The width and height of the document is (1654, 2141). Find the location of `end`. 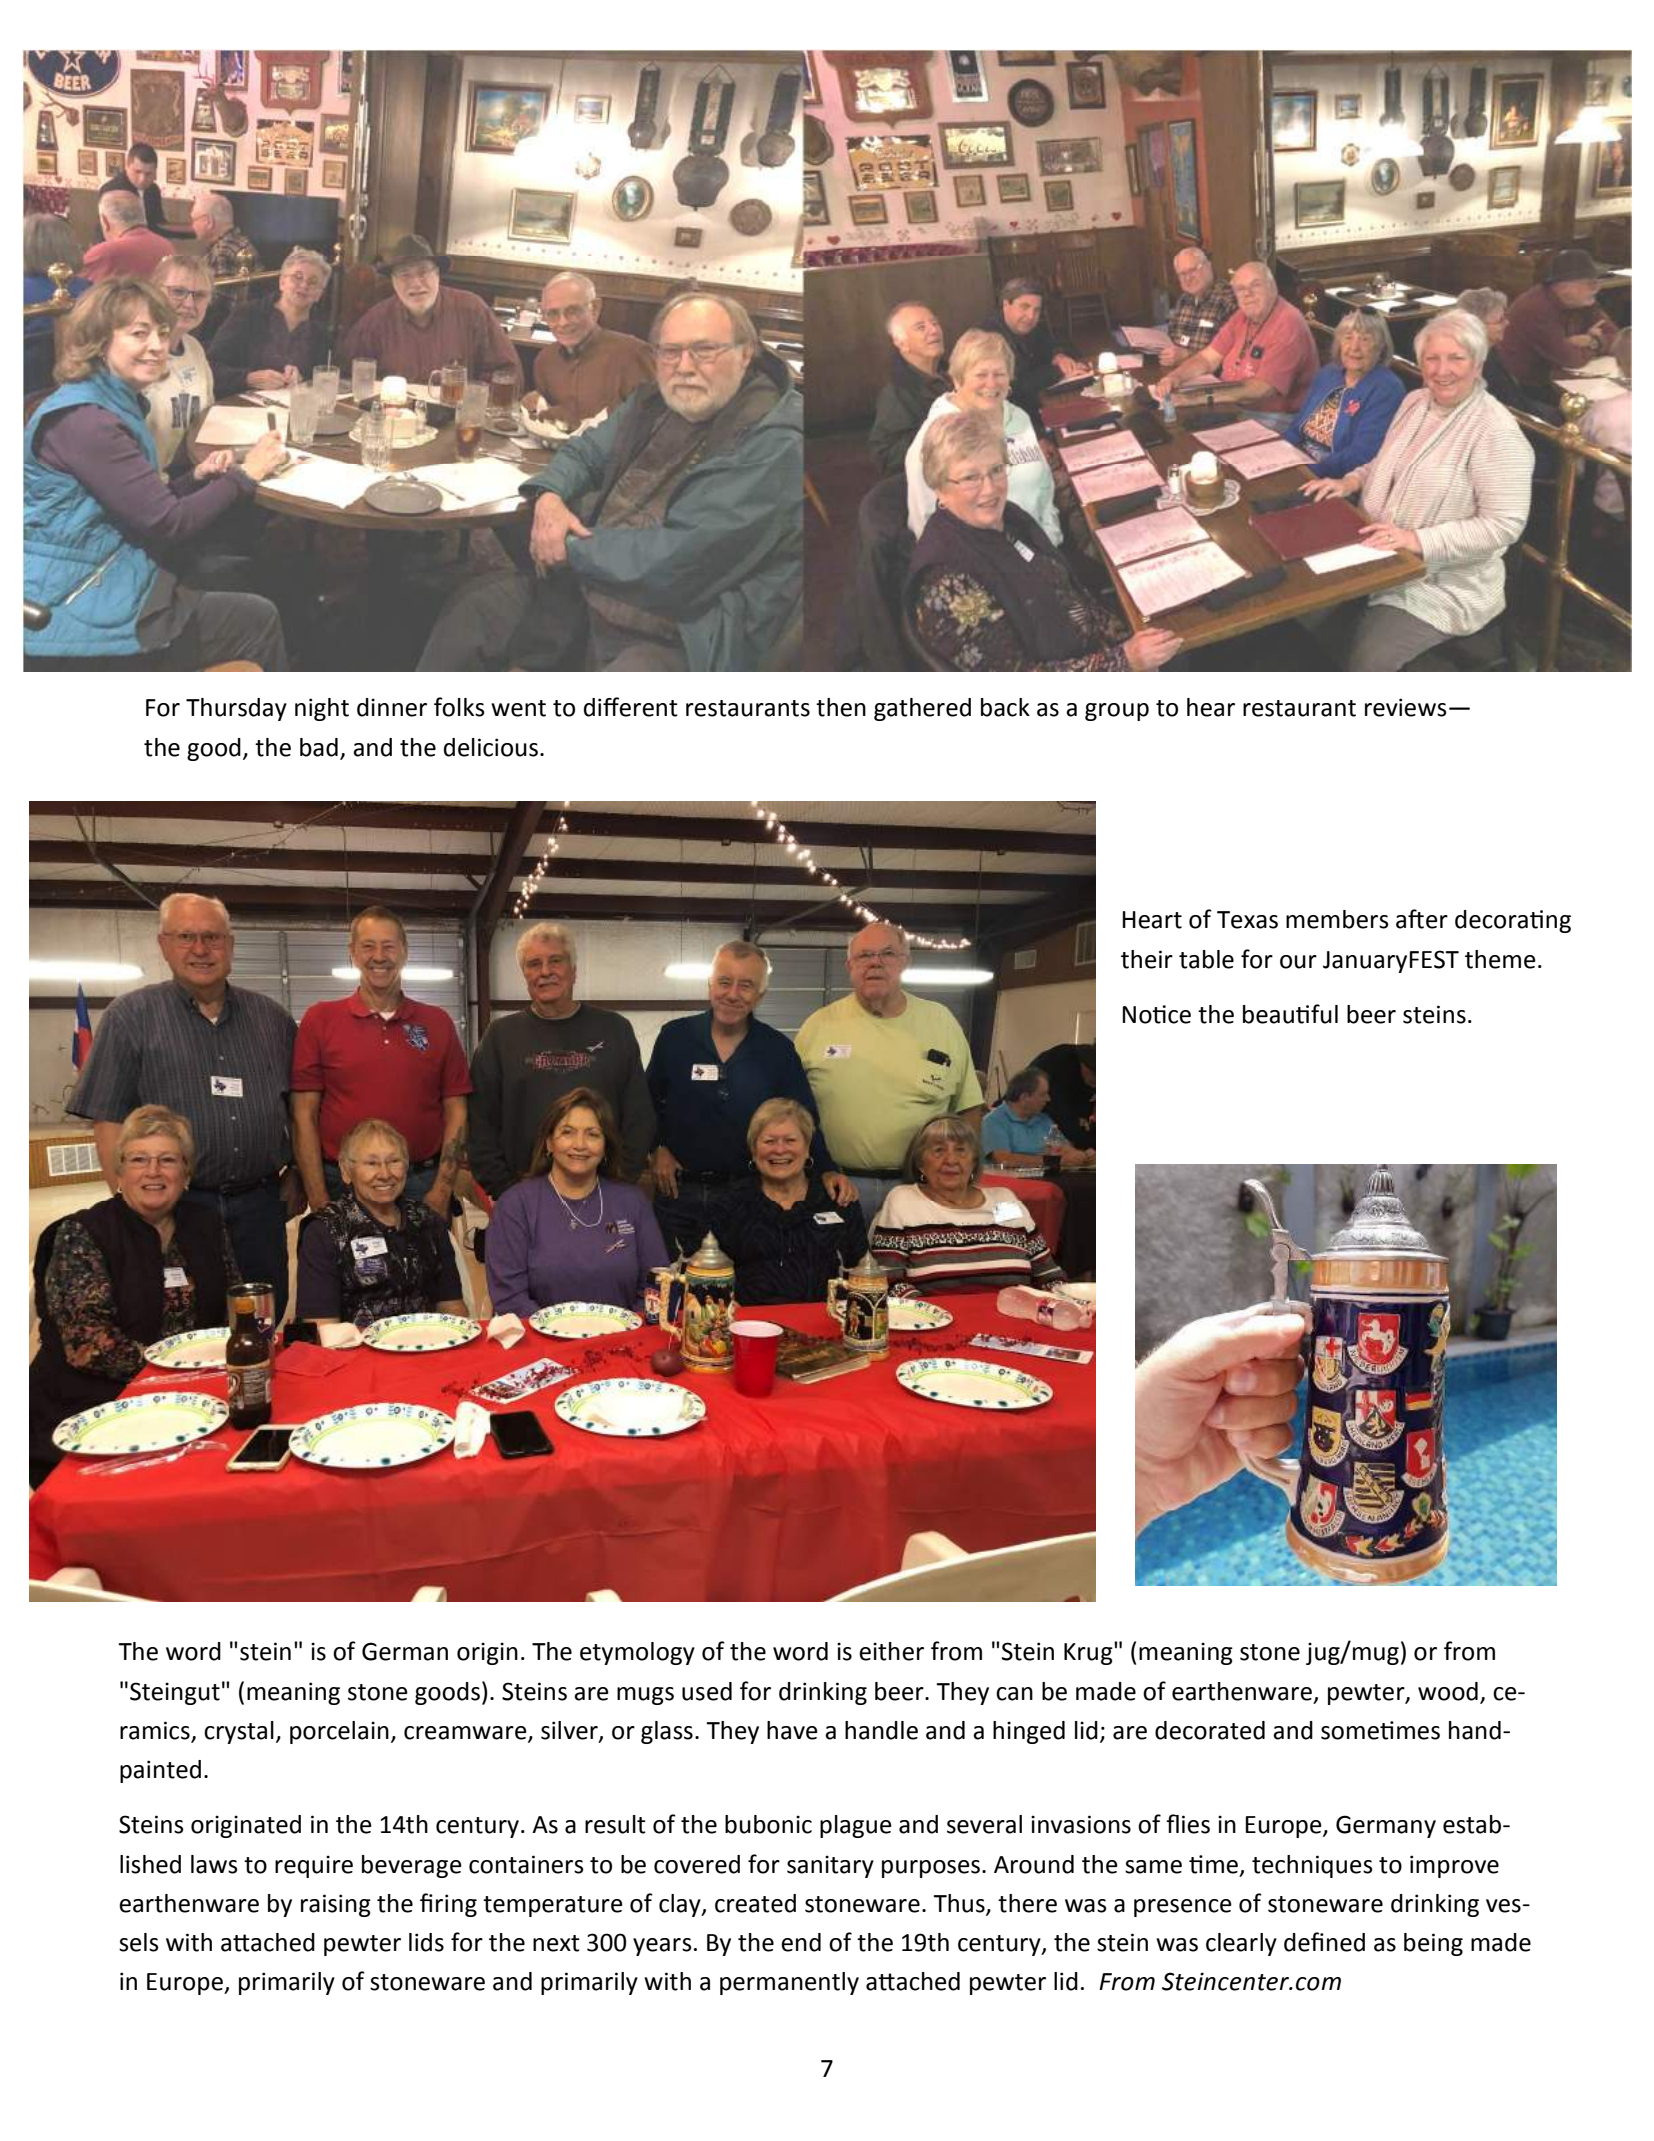

end is located at coordinates (801, 1942).
